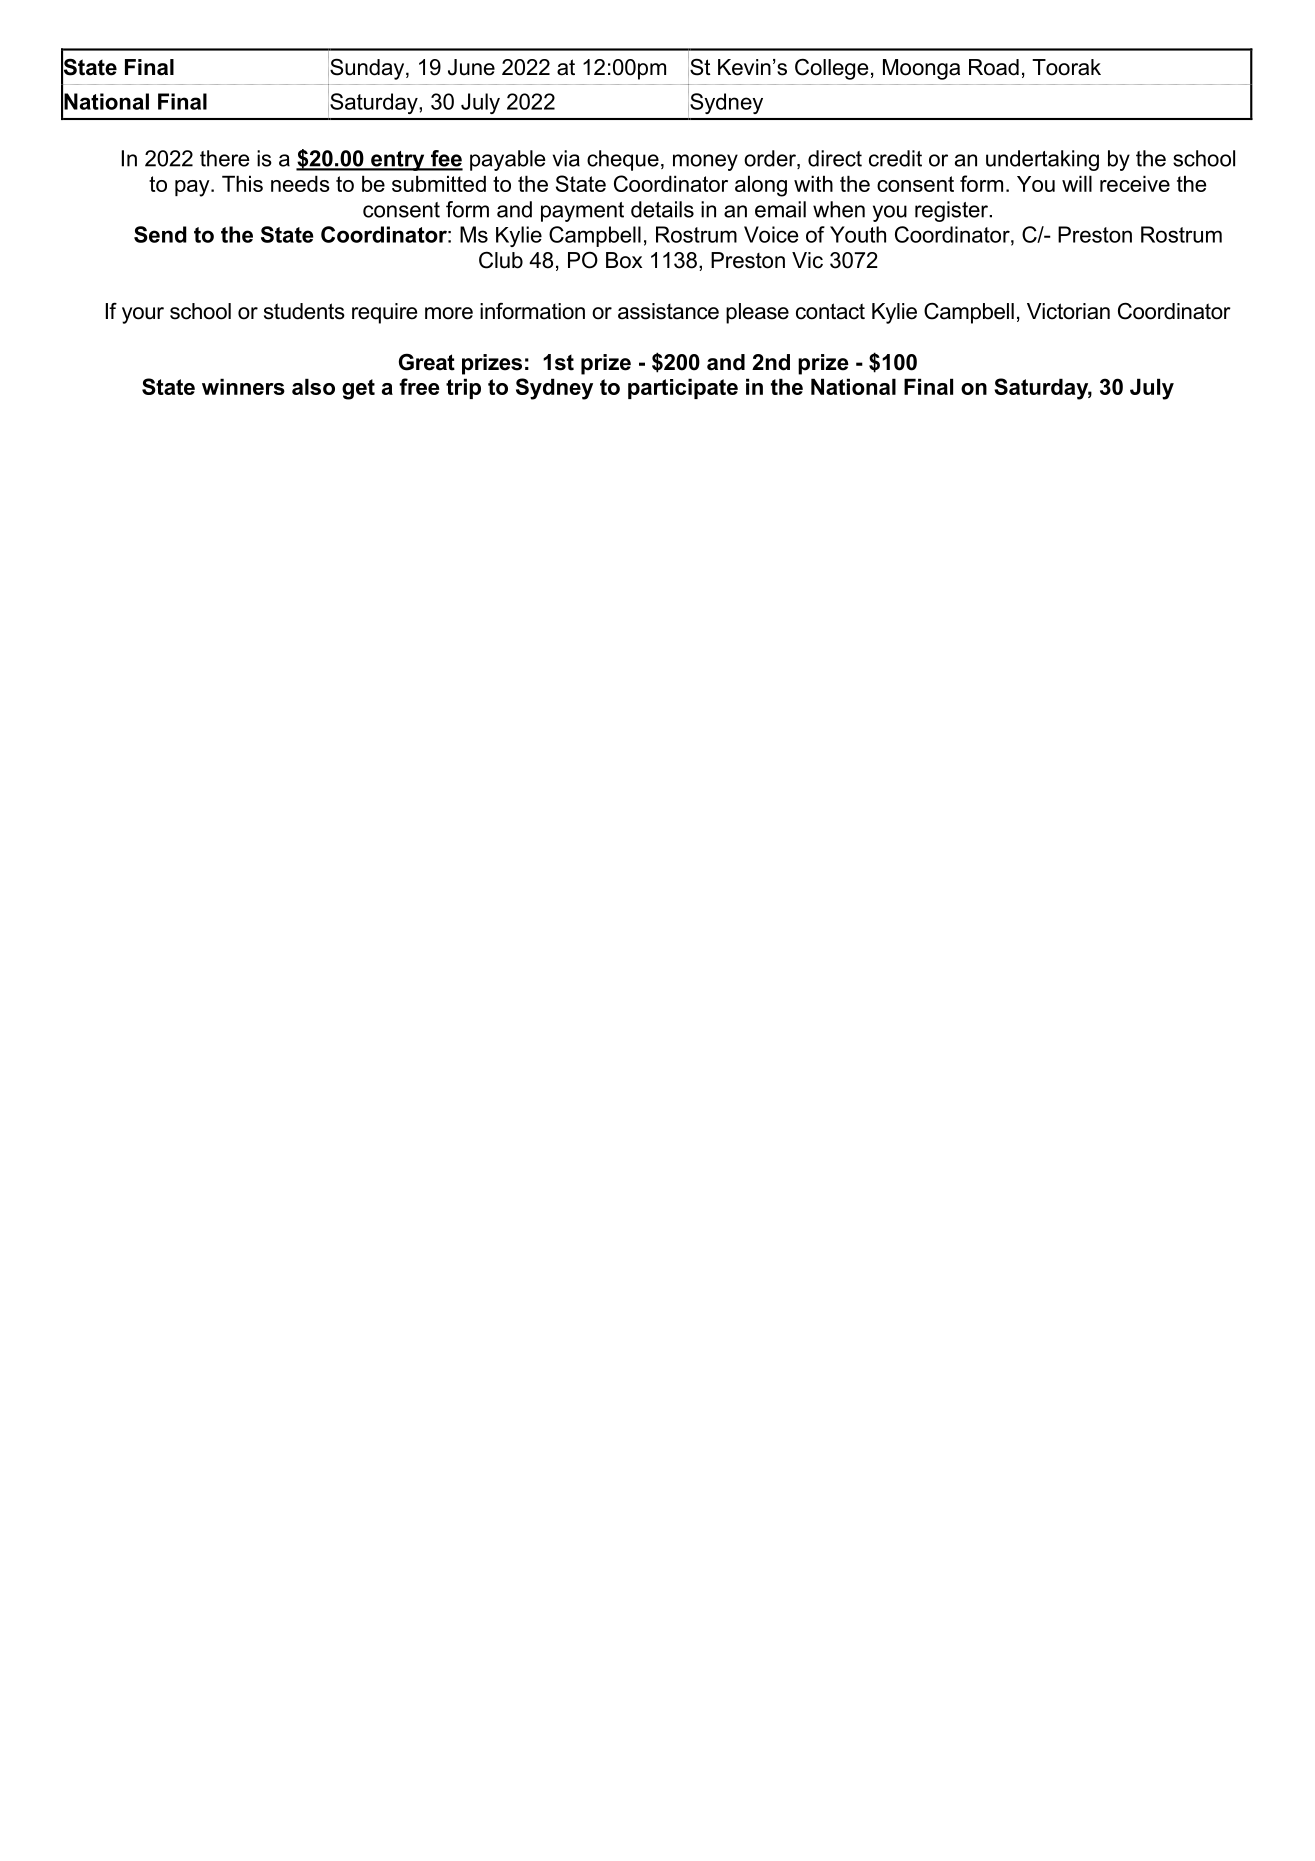 The width and height of the screenshot is (1315, 1861). Describe the element at coordinates (471, 67) in the screenshot. I see `June` at that location.
